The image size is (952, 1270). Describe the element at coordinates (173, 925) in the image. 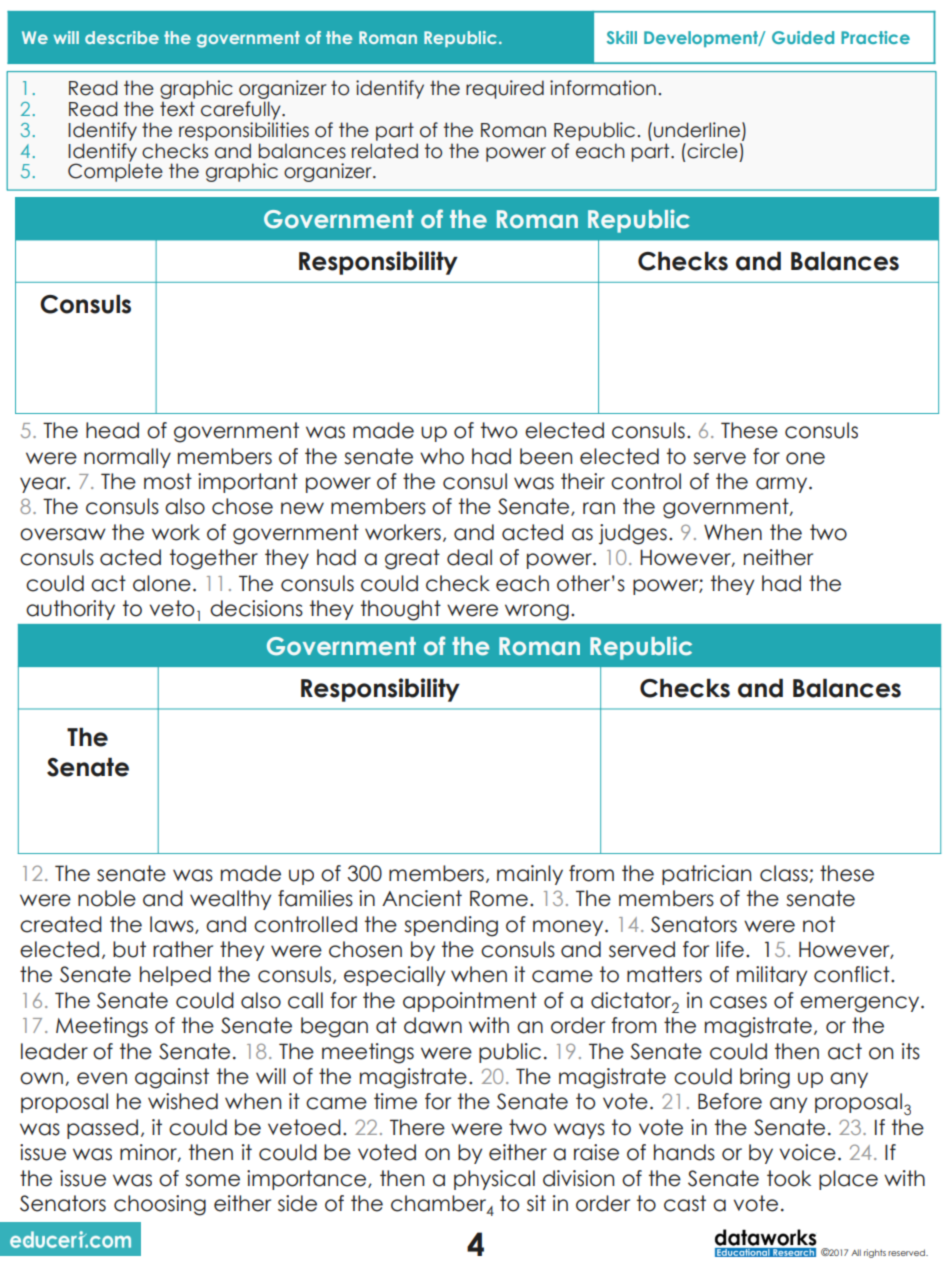

I see `laws` at that location.
